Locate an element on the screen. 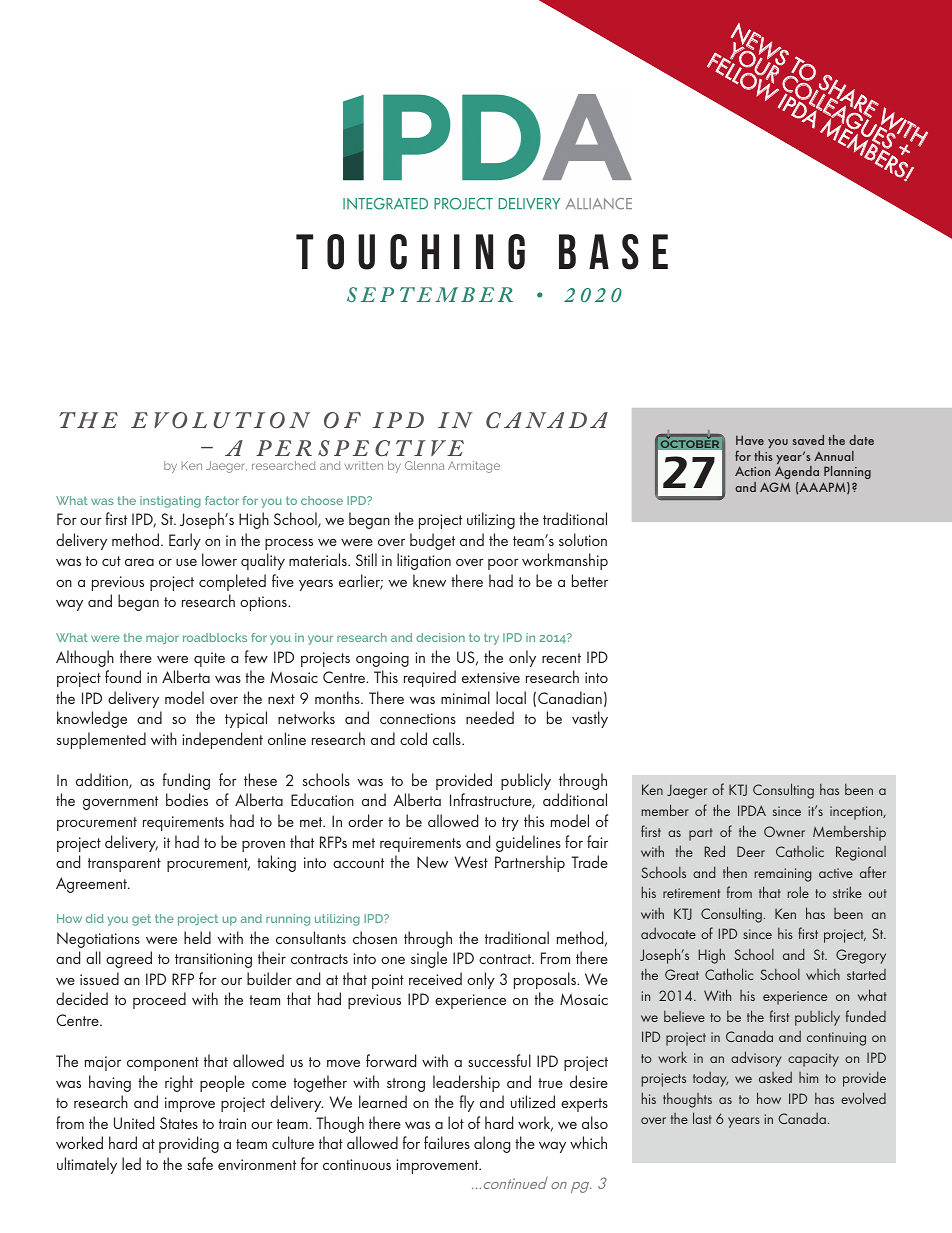 The width and height of the screenshot is (952, 1233). last is located at coordinates (702, 1118).
